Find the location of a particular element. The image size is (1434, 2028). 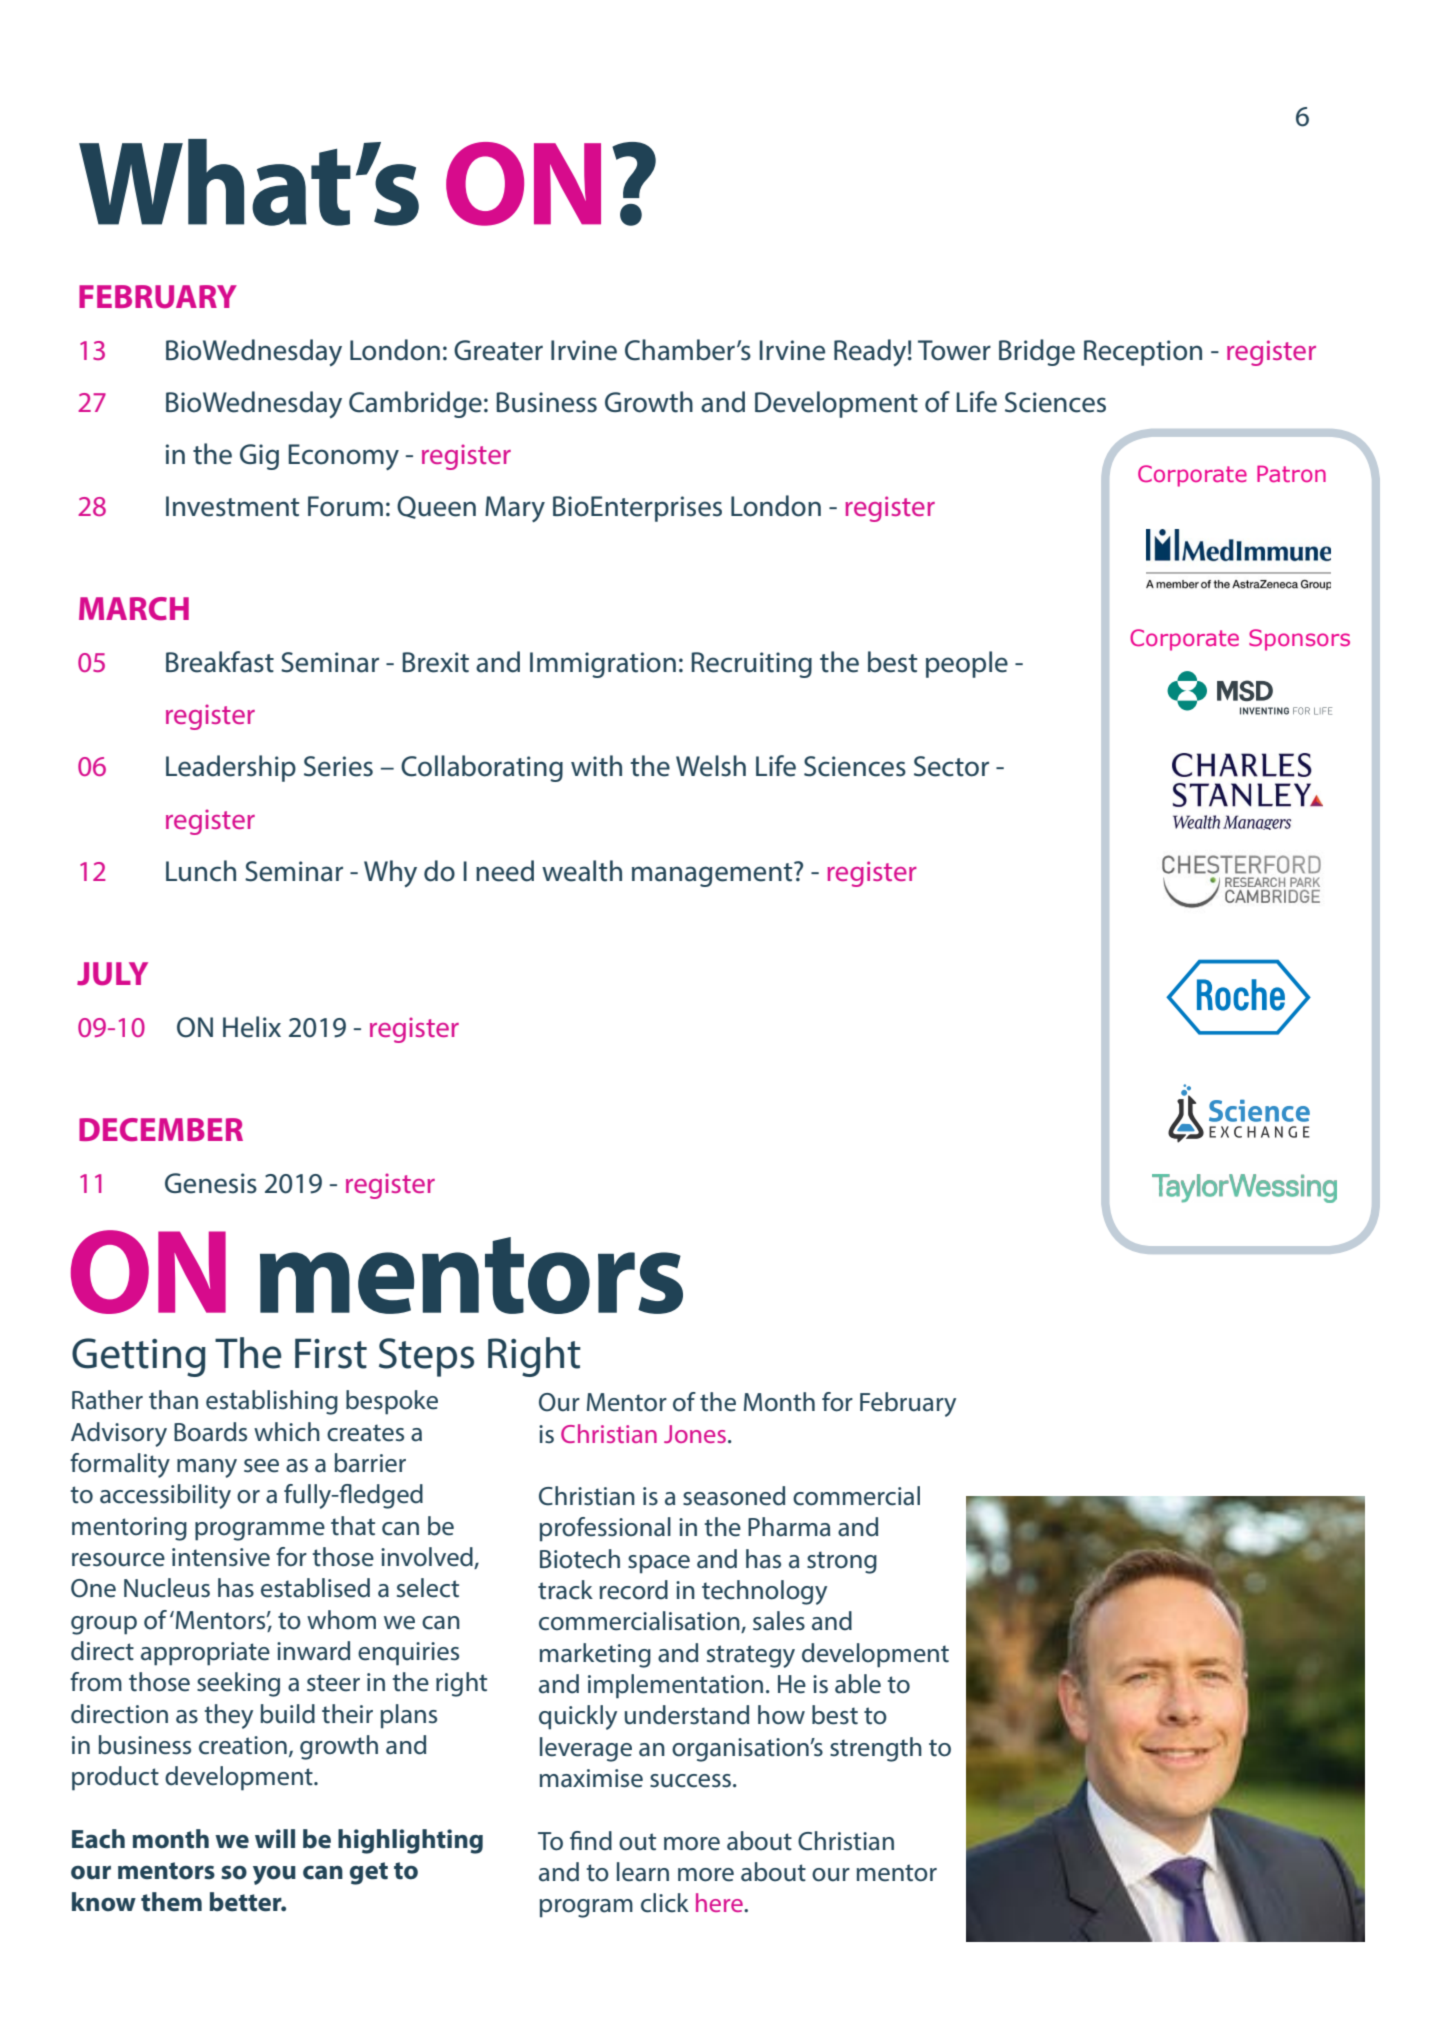

Jones is located at coordinates (695, 1434).
